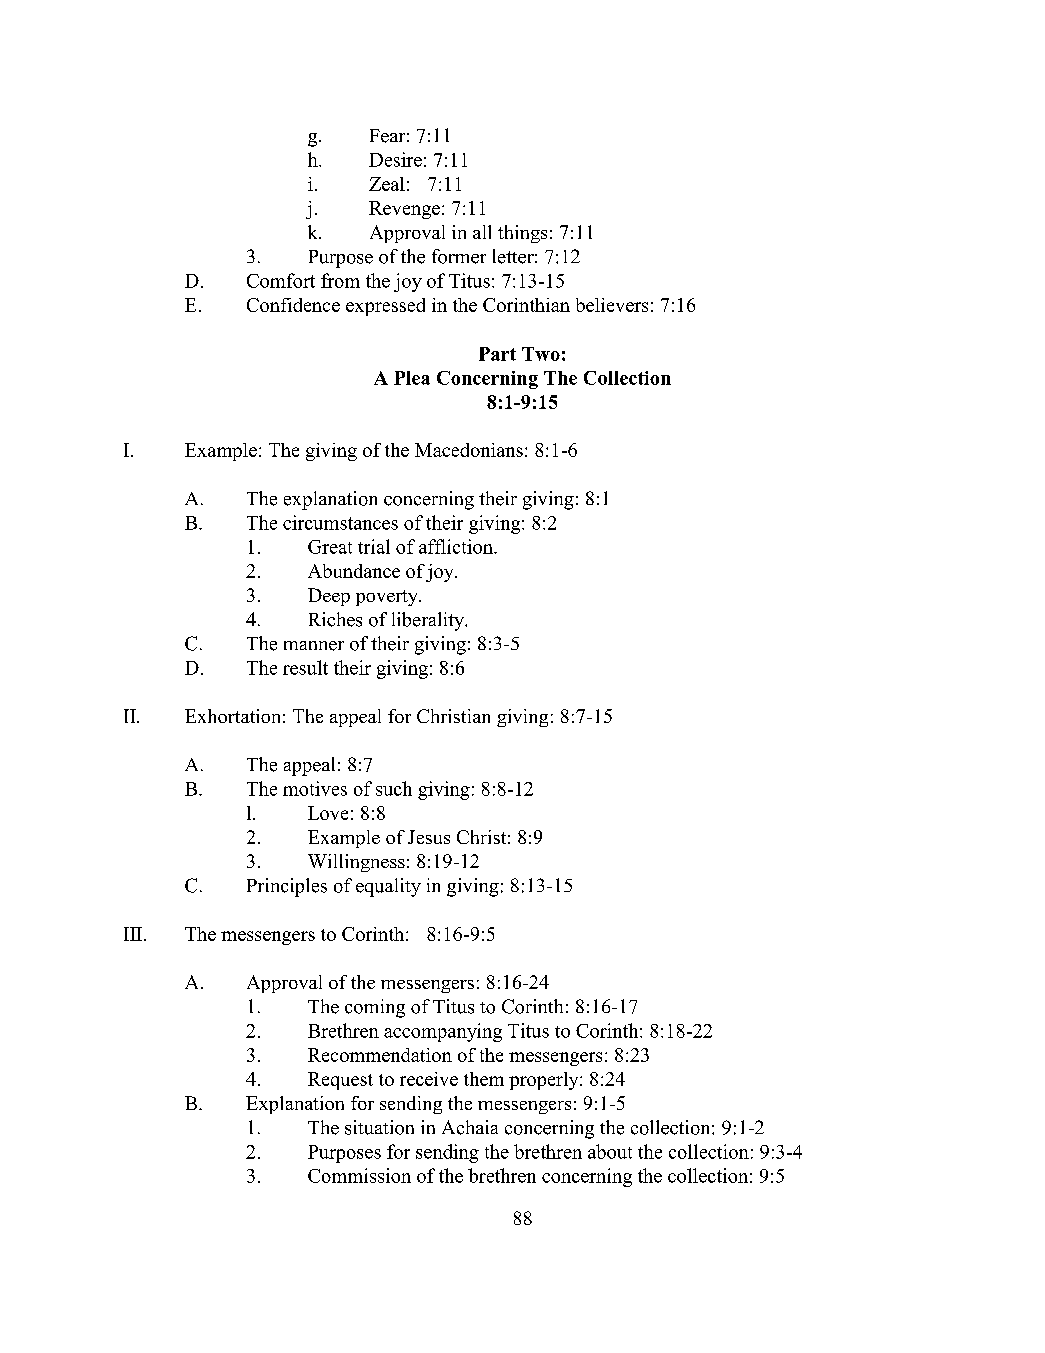  Describe the element at coordinates (412, 378) in the screenshot. I see `Plea` at that location.
